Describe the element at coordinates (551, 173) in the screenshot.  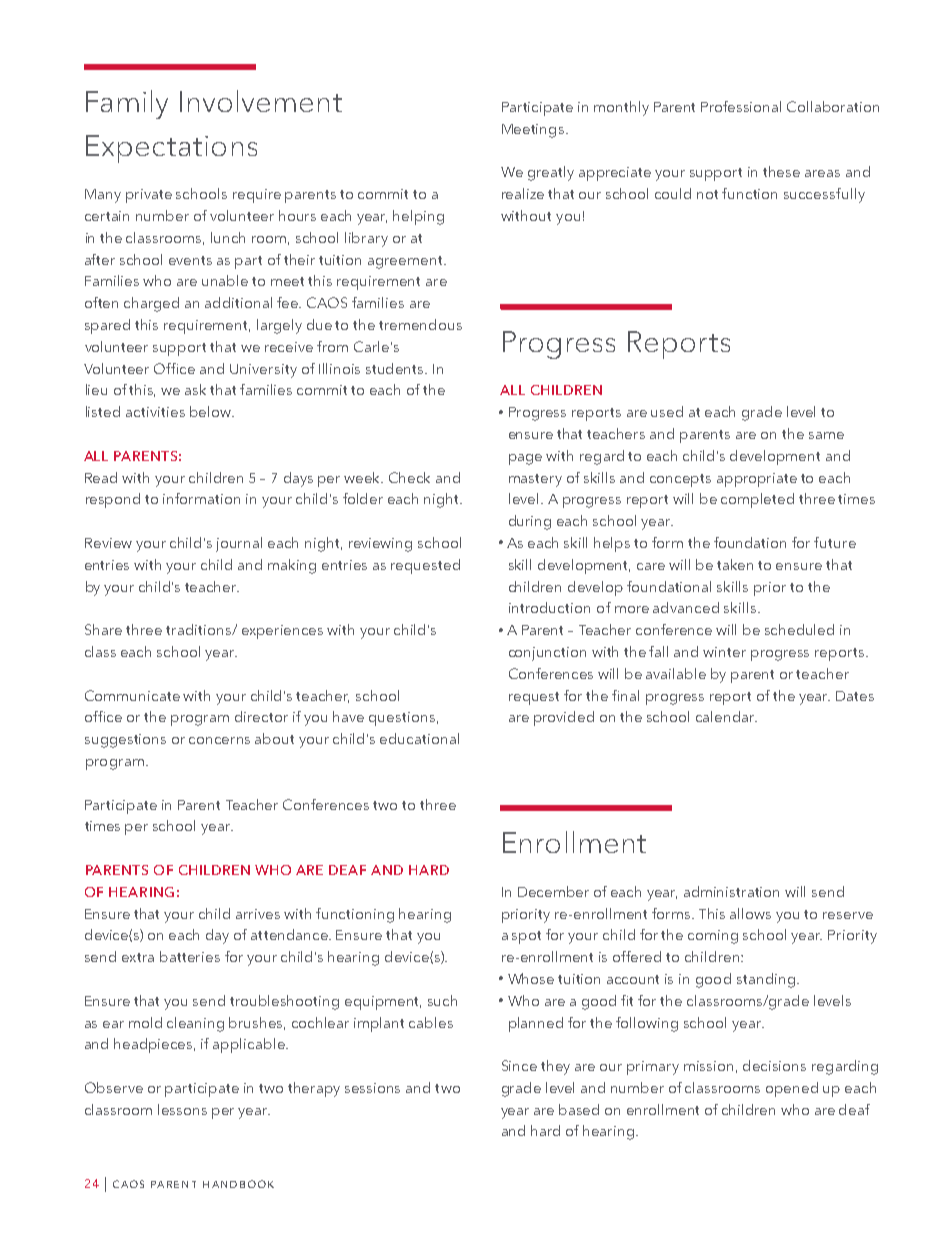
I see `greatly` at that location.
